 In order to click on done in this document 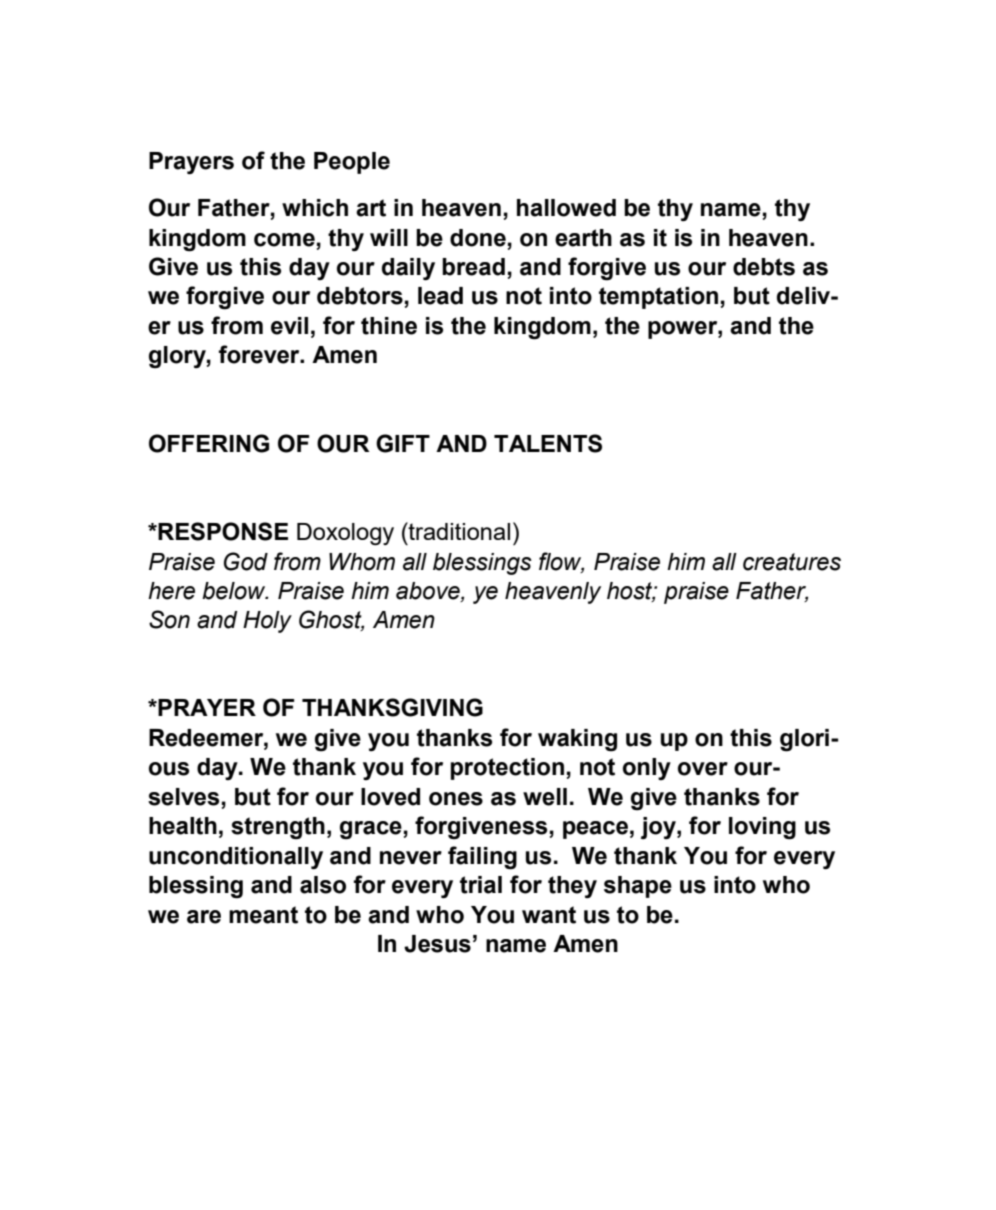, I will do `click(478, 238)`.
